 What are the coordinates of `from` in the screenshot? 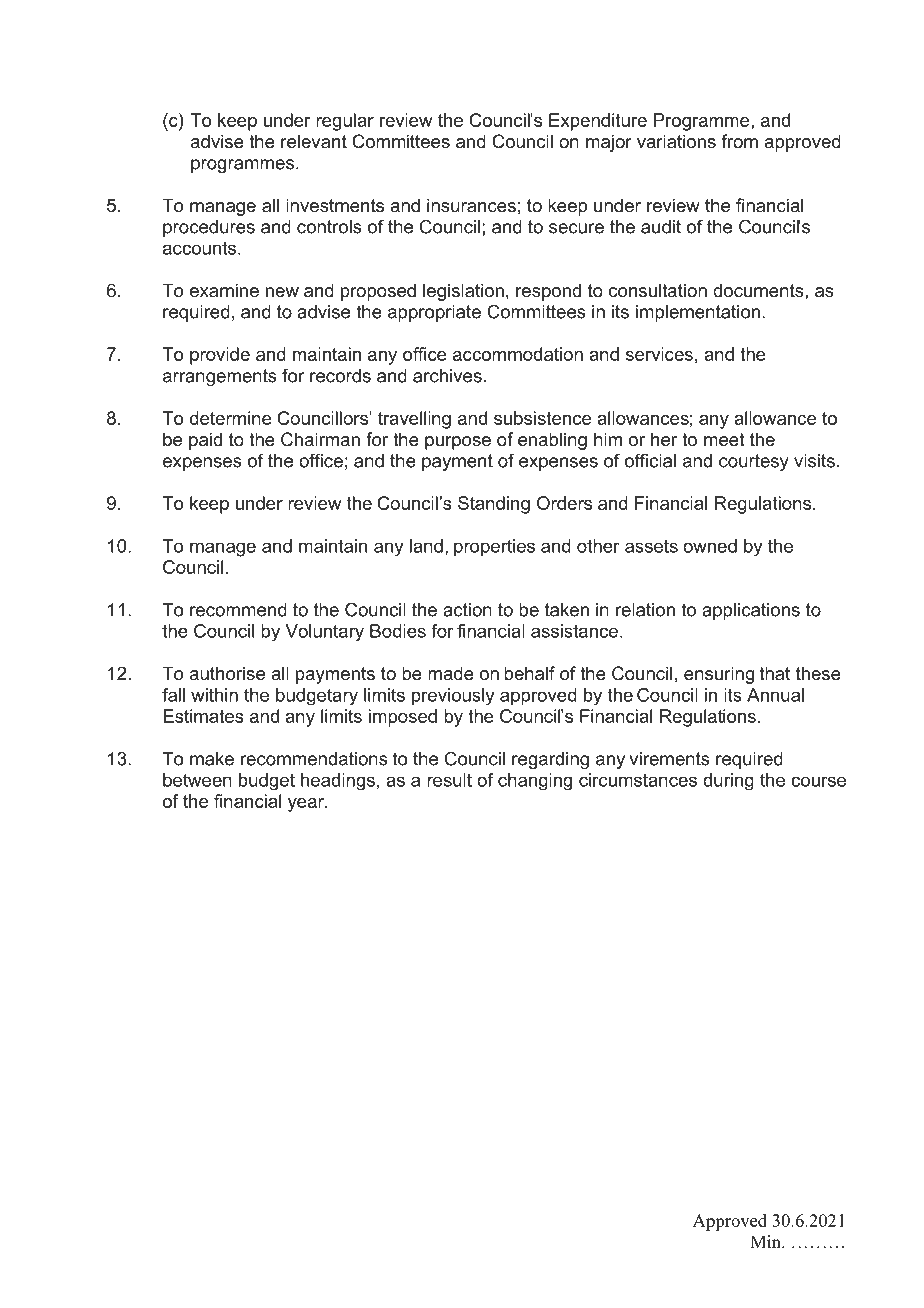 It's located at (739, 141).
